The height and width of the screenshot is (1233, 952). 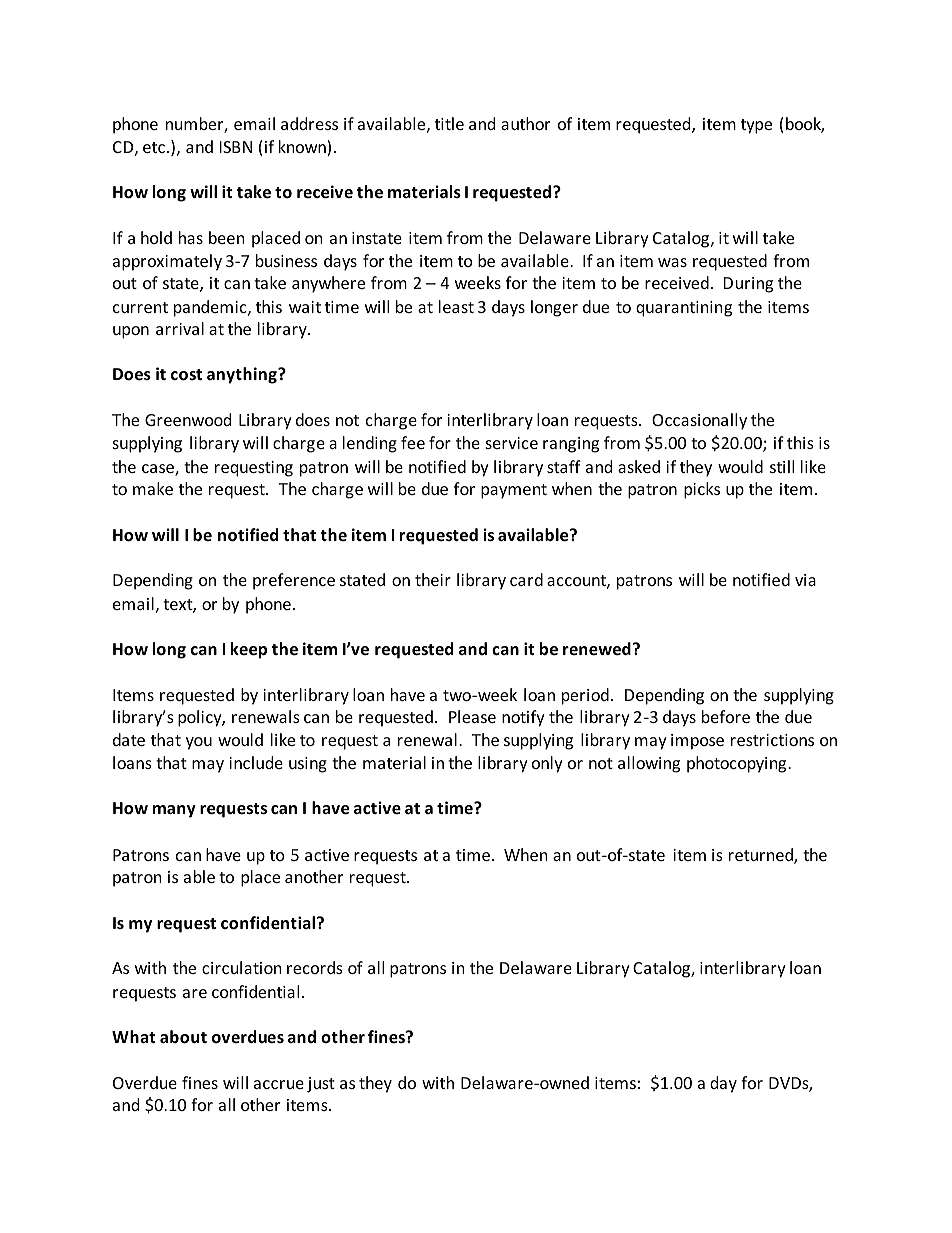 I want to click on Occasionally, so click(x=699, y=421).
